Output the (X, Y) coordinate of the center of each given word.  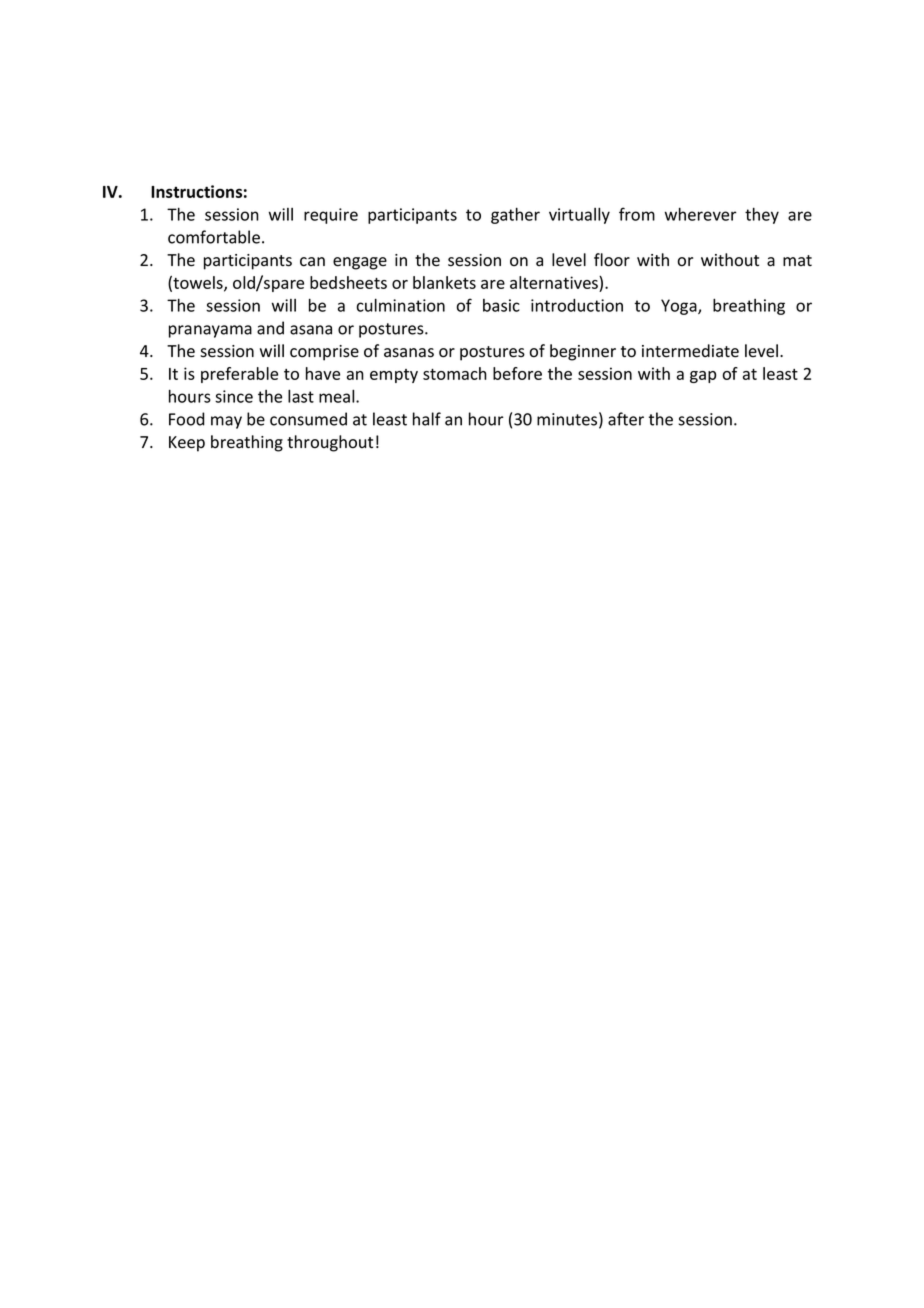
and (270, 328)
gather (515, 216)
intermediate (690, 351)
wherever (701, 214)
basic (501, 305)
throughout (330, 443)
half (427, 419)
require (331, 216)
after (626, 419)
